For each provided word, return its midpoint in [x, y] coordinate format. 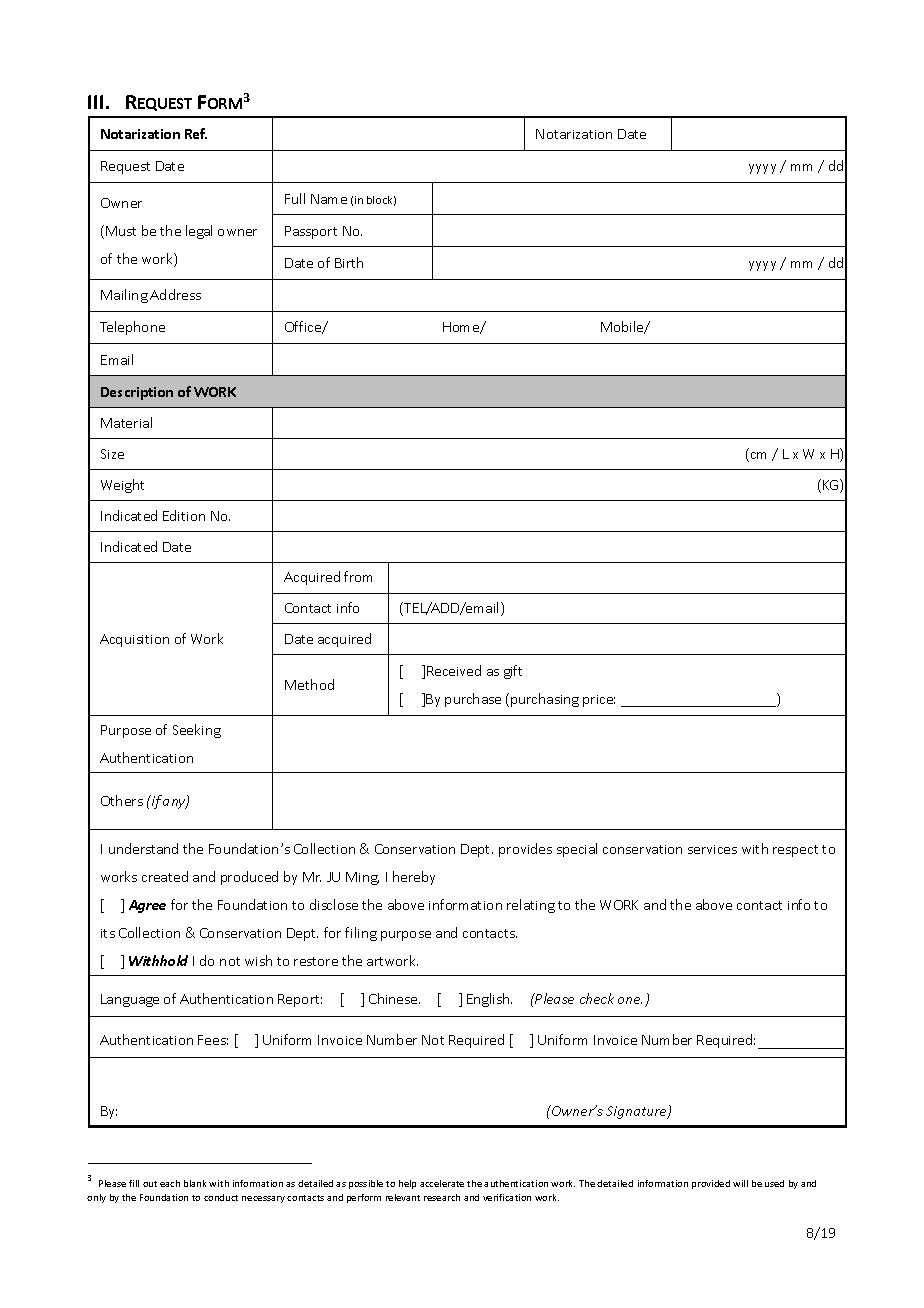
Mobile [623, 327]
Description [137, 393]
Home [462, 328]
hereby [414, 878]
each [170, 1183]
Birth [349, 262]
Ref [196, 133]
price [599, 701]
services [712, 849]
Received [454, 670]
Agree [147, 906]
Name [329, 199]
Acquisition [134, 640]
